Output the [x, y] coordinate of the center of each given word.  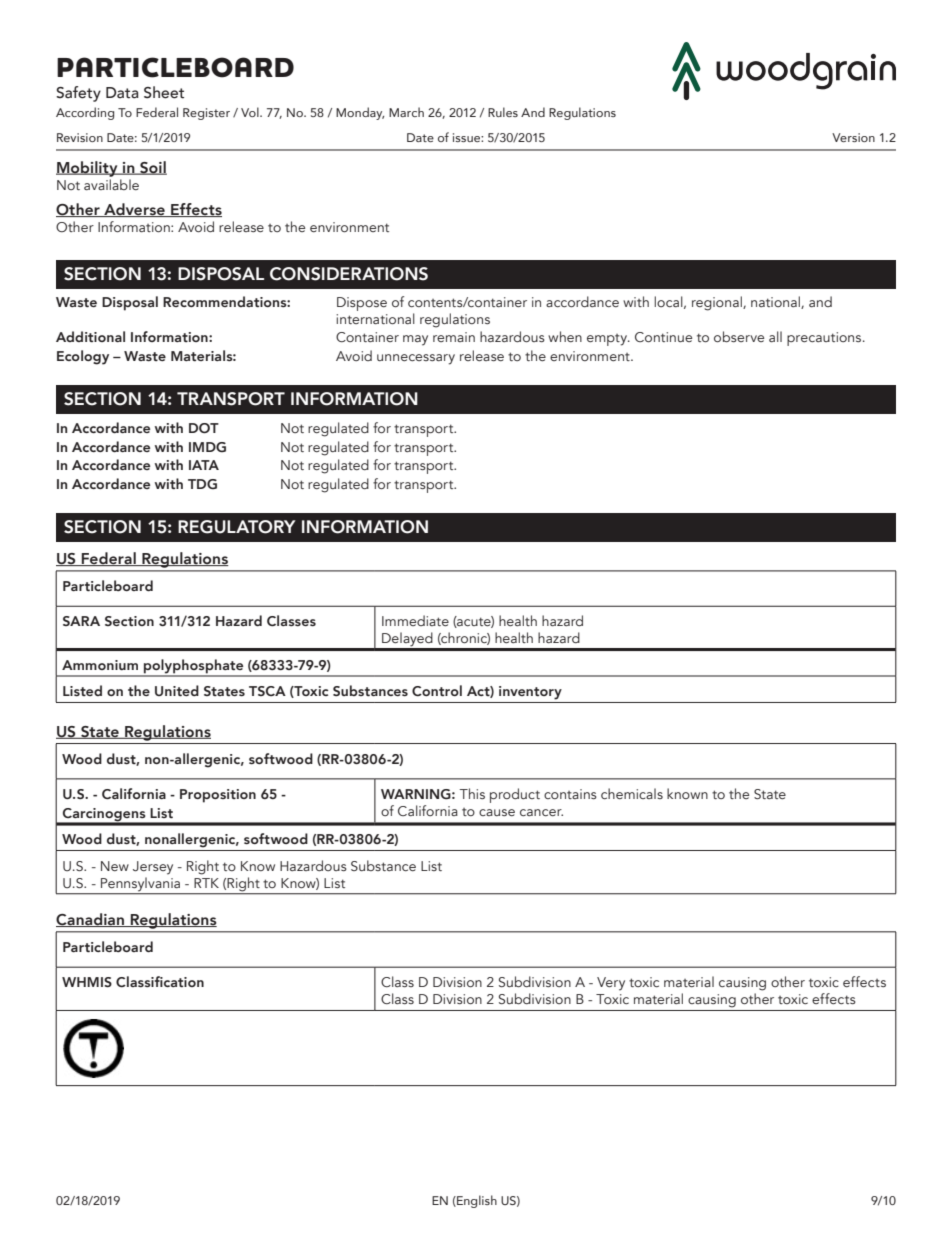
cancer [541, 812]
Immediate [415, 620]
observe [739, 337]
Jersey [153, 868]
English [476, 1201]
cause [497, 812]
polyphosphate [194, 667]
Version [853, 137]
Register [206, 114]
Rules [503, 112]
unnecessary [416, 359]
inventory [530, 693]
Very [611, 984]
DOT [204, 428]
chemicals [632, 793]
